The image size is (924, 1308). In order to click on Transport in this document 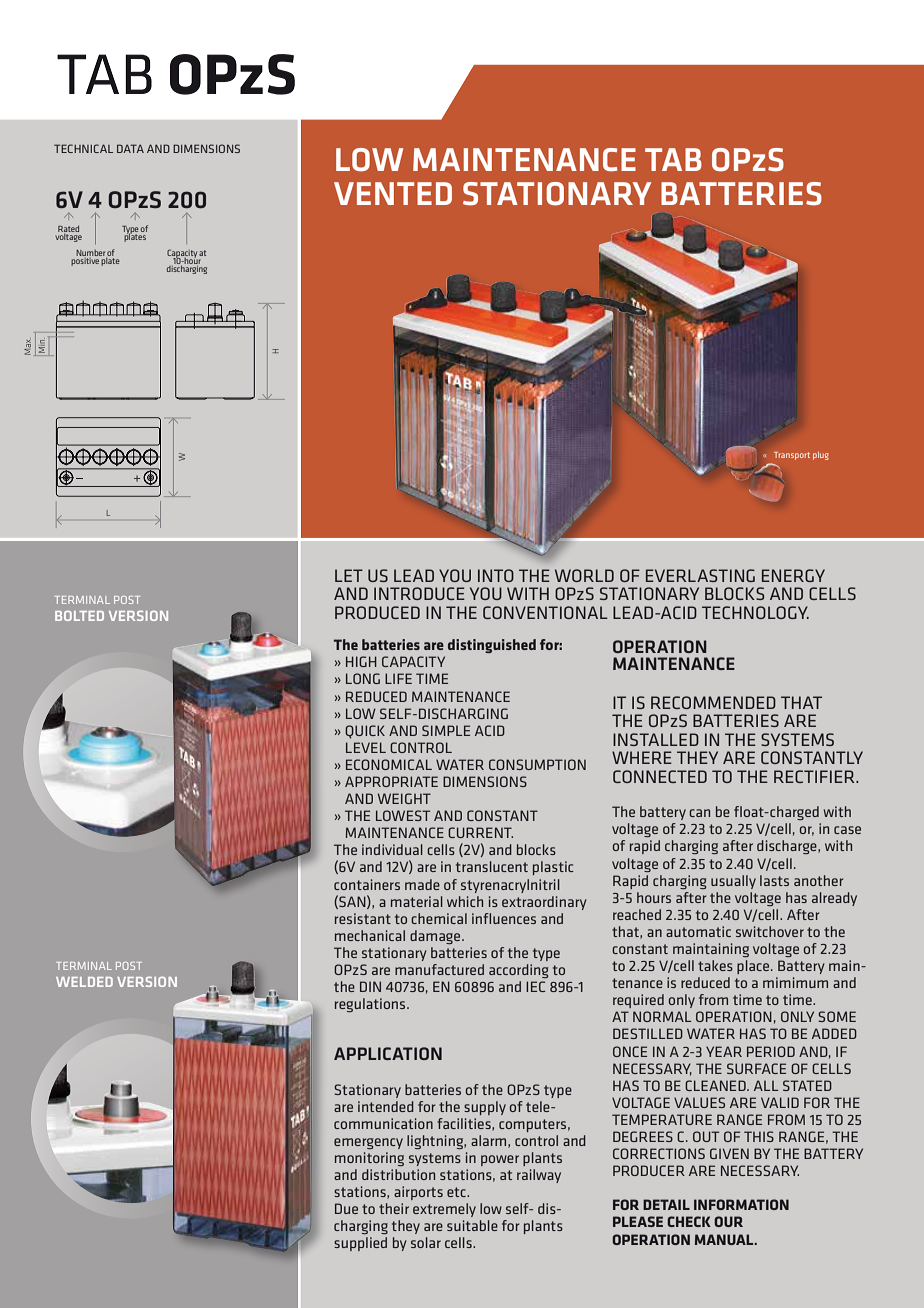, I will do `click(792, 456)`.
